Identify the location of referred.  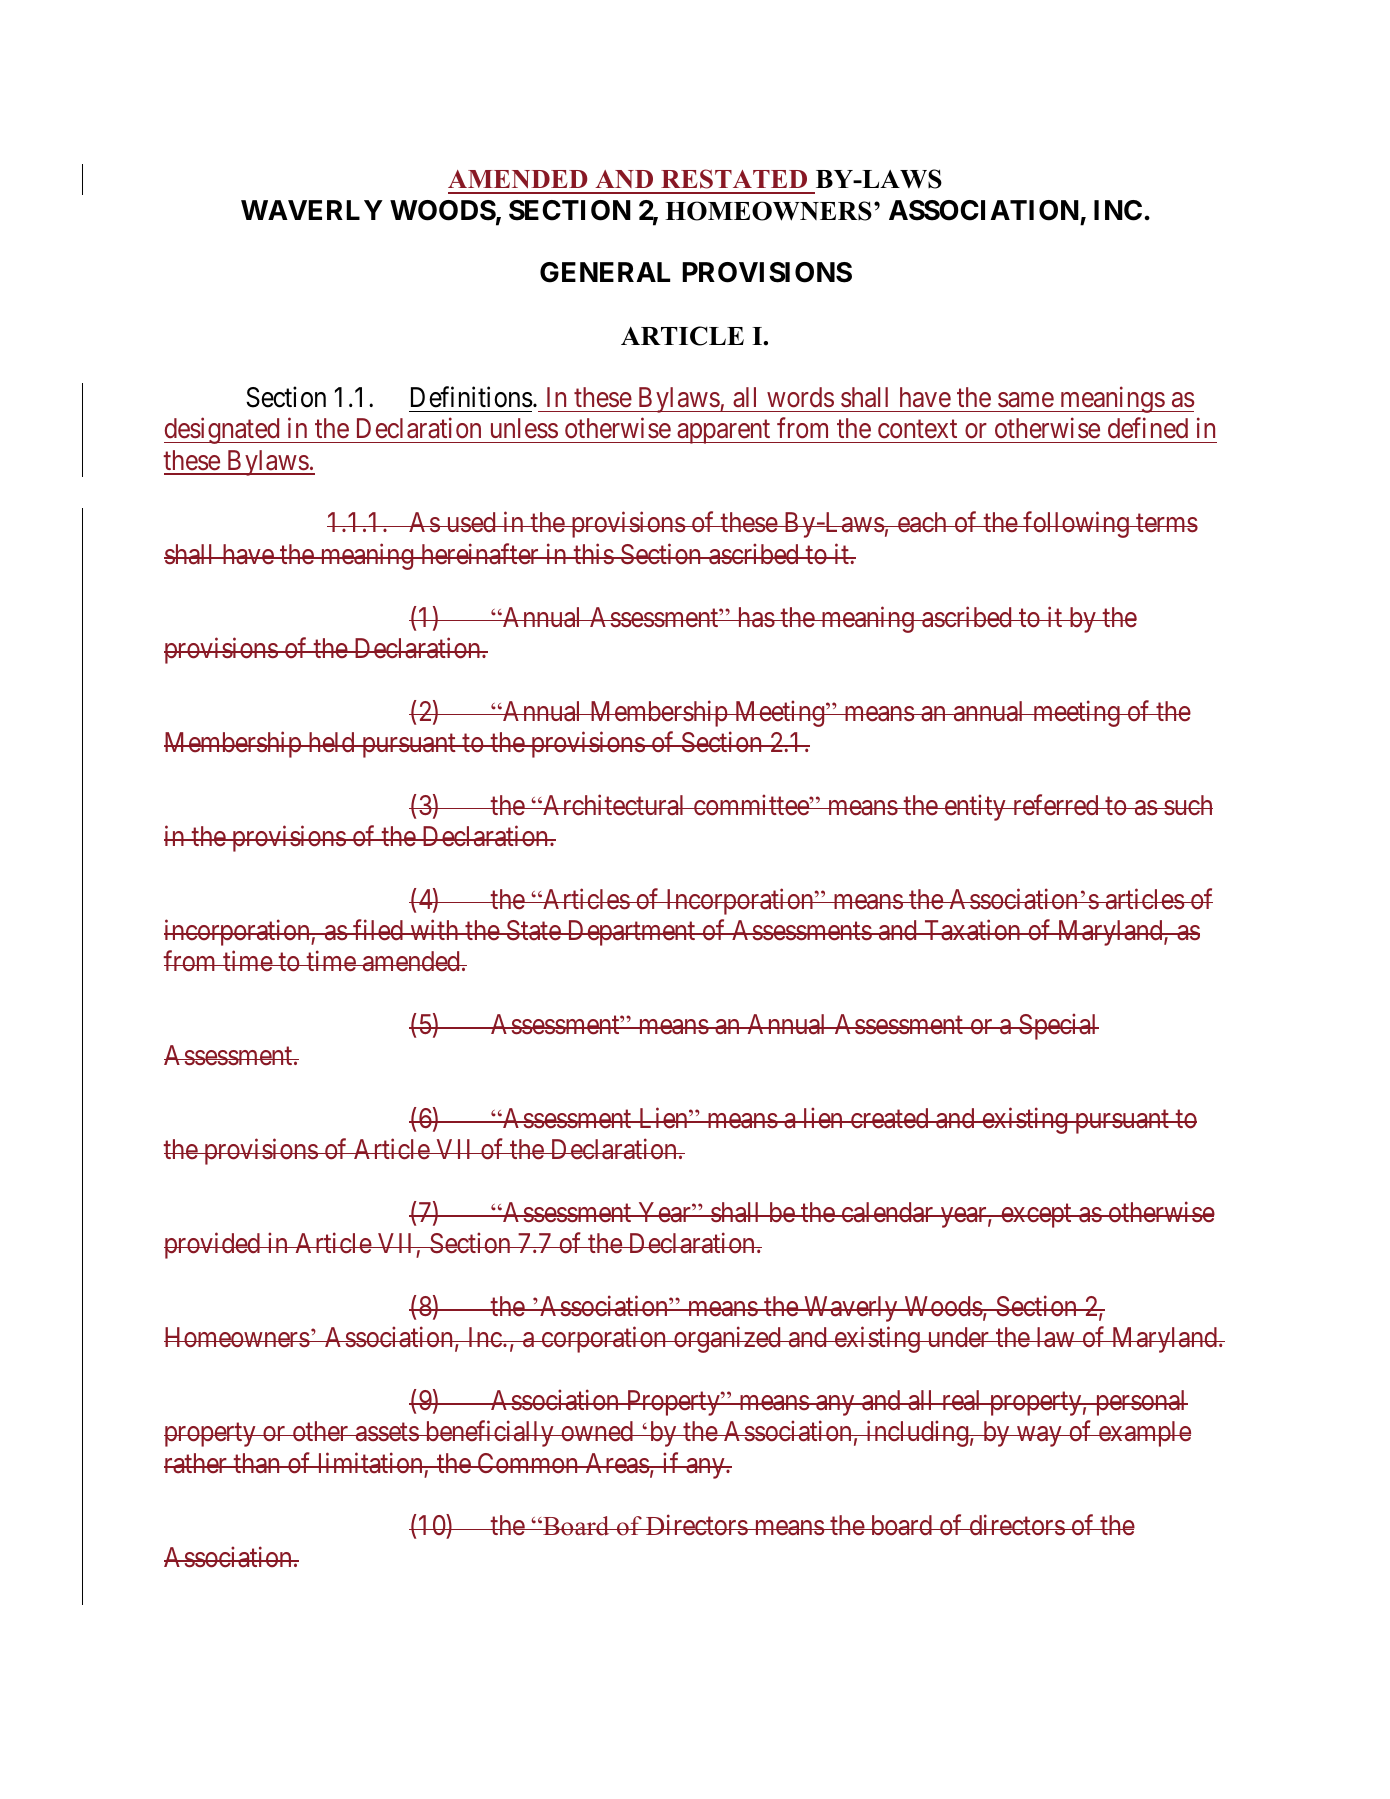
(1055, 805).
